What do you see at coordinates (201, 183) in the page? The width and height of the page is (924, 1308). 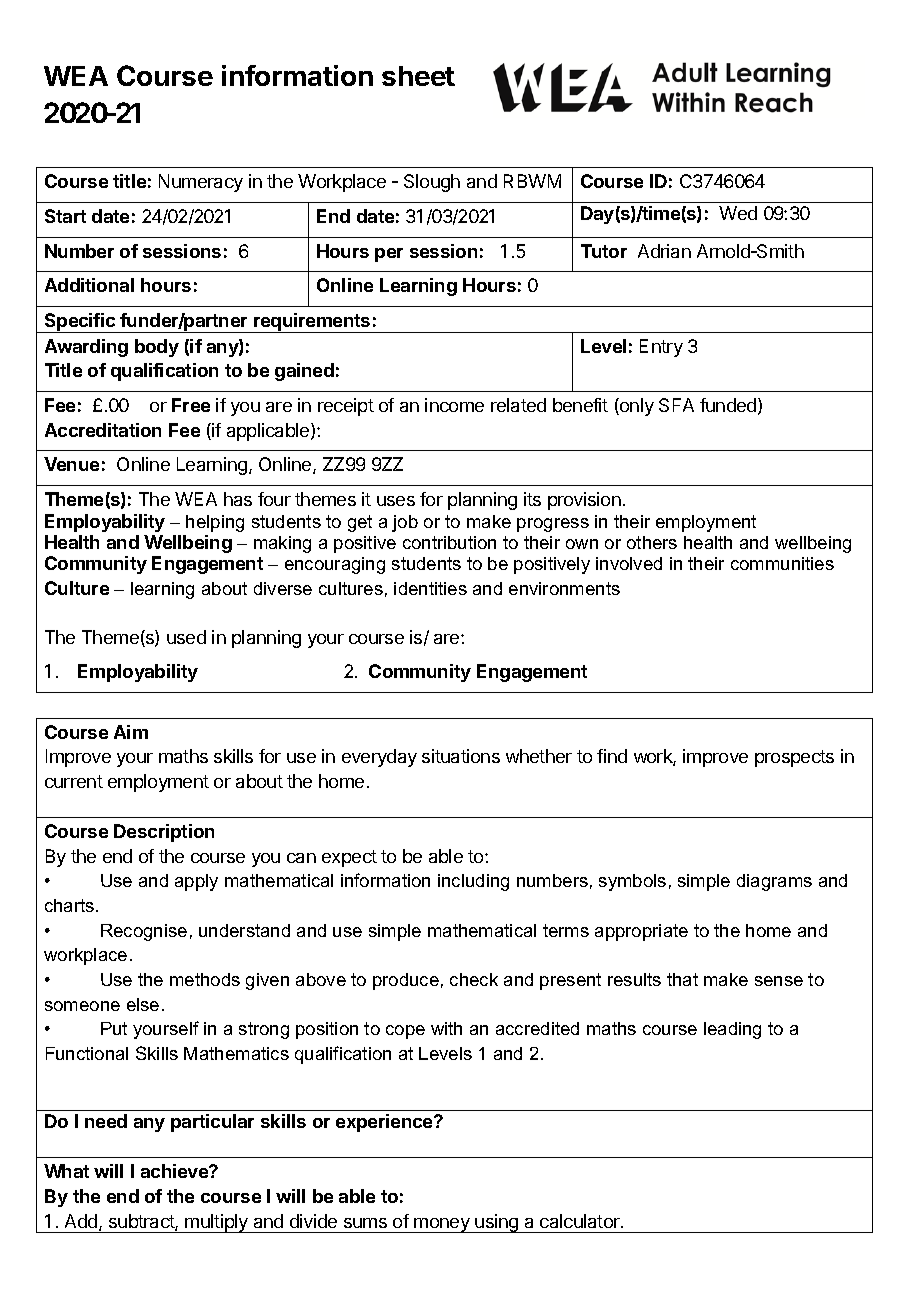 I see `Numeracy` at bounding box center [201, 183].
